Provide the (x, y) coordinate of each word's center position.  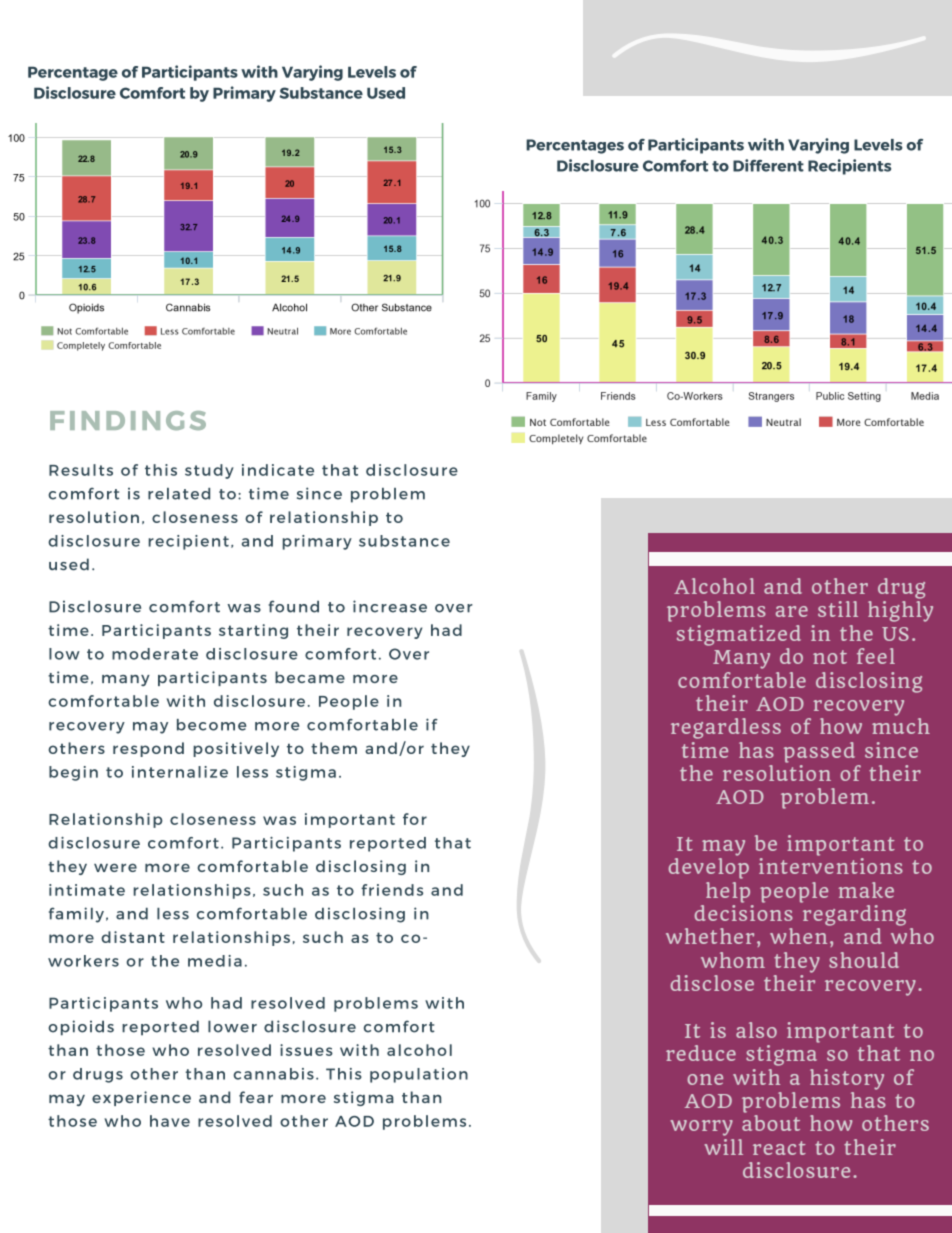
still (838, 609)
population (419, 1075)
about (771, 1121)
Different (768, 165)
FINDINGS (128, 420)
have (170, 1121)
